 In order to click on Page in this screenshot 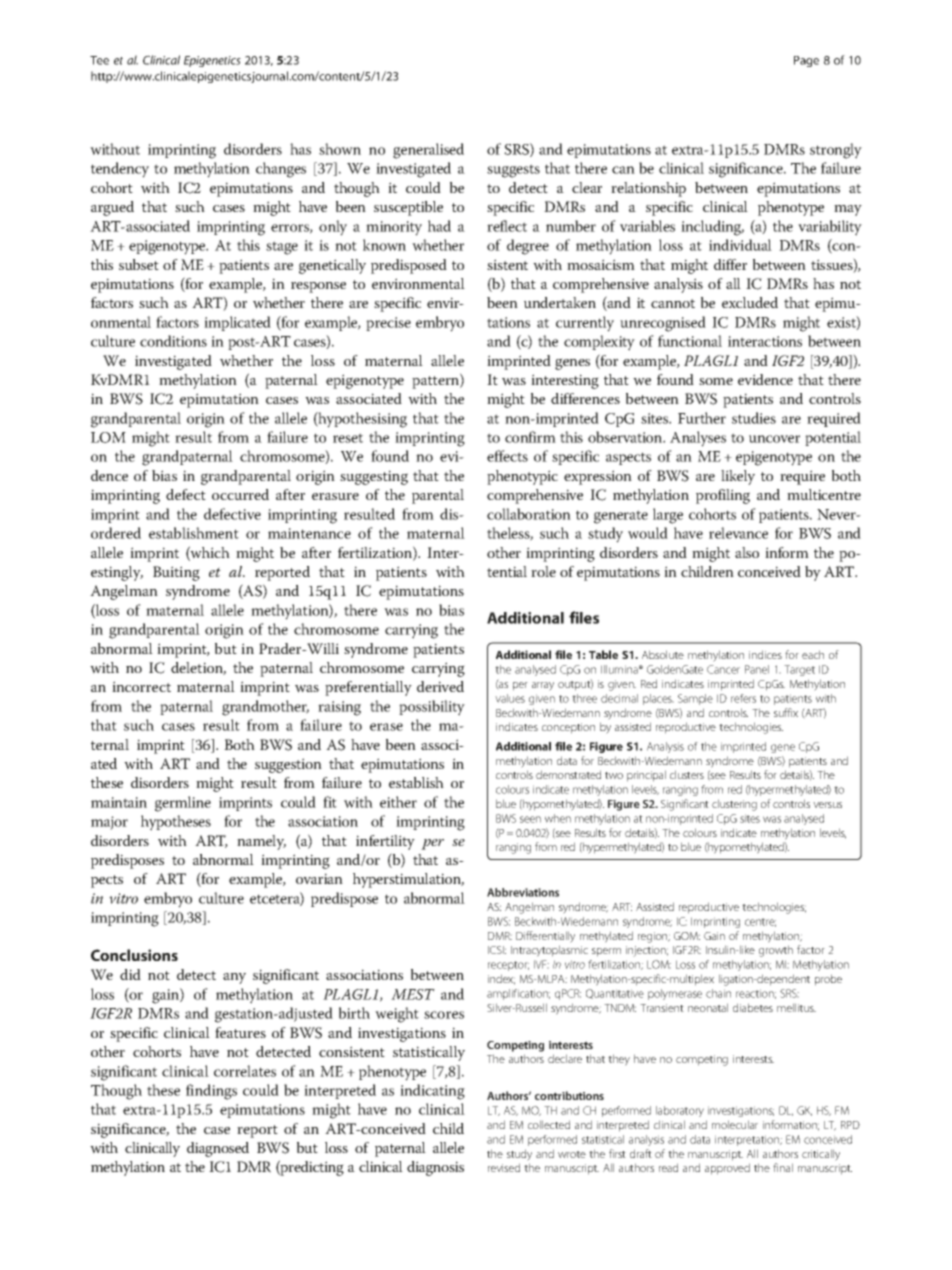, I will do `click(806, 61)`.
